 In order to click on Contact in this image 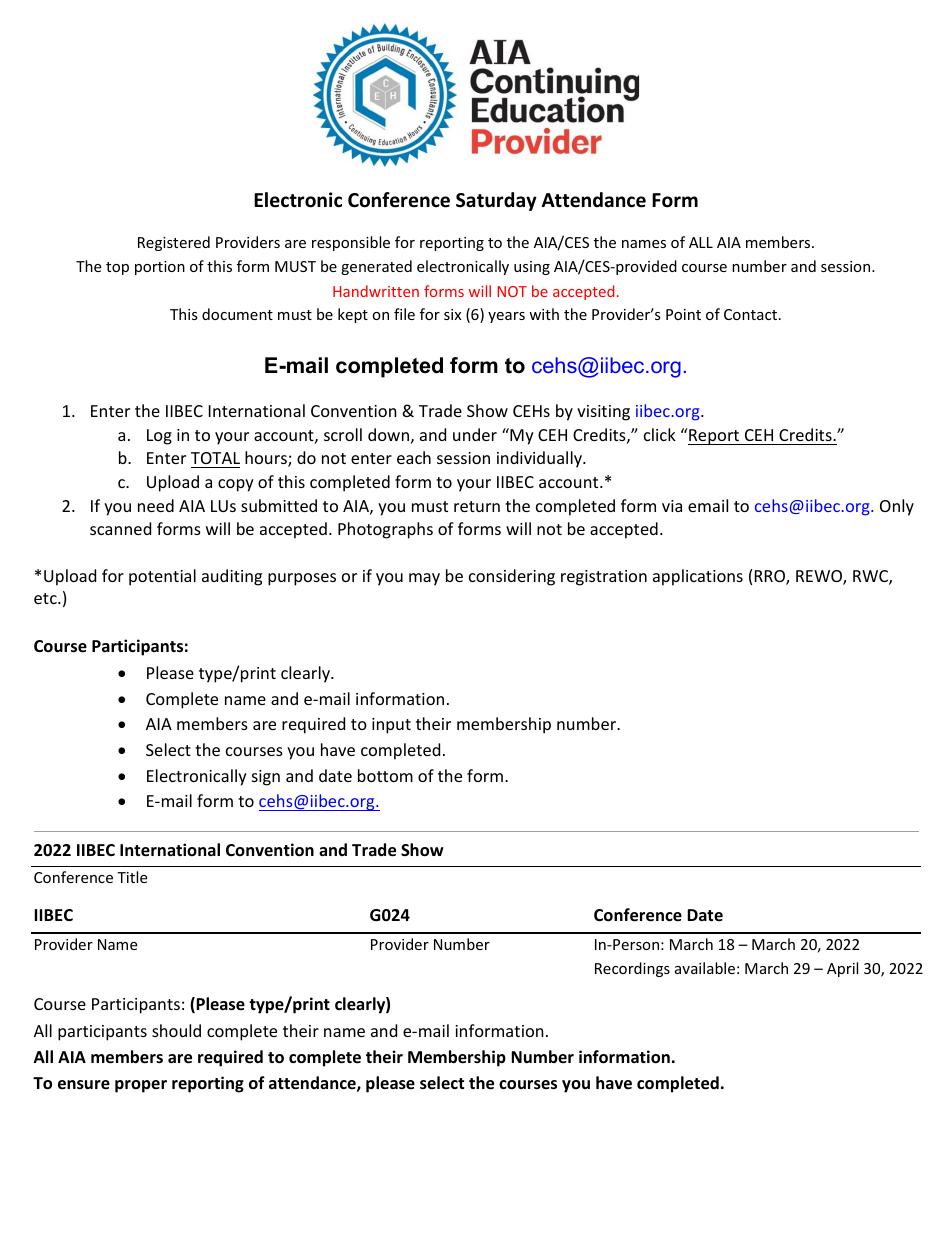, I will do `click(750, 314)`.
